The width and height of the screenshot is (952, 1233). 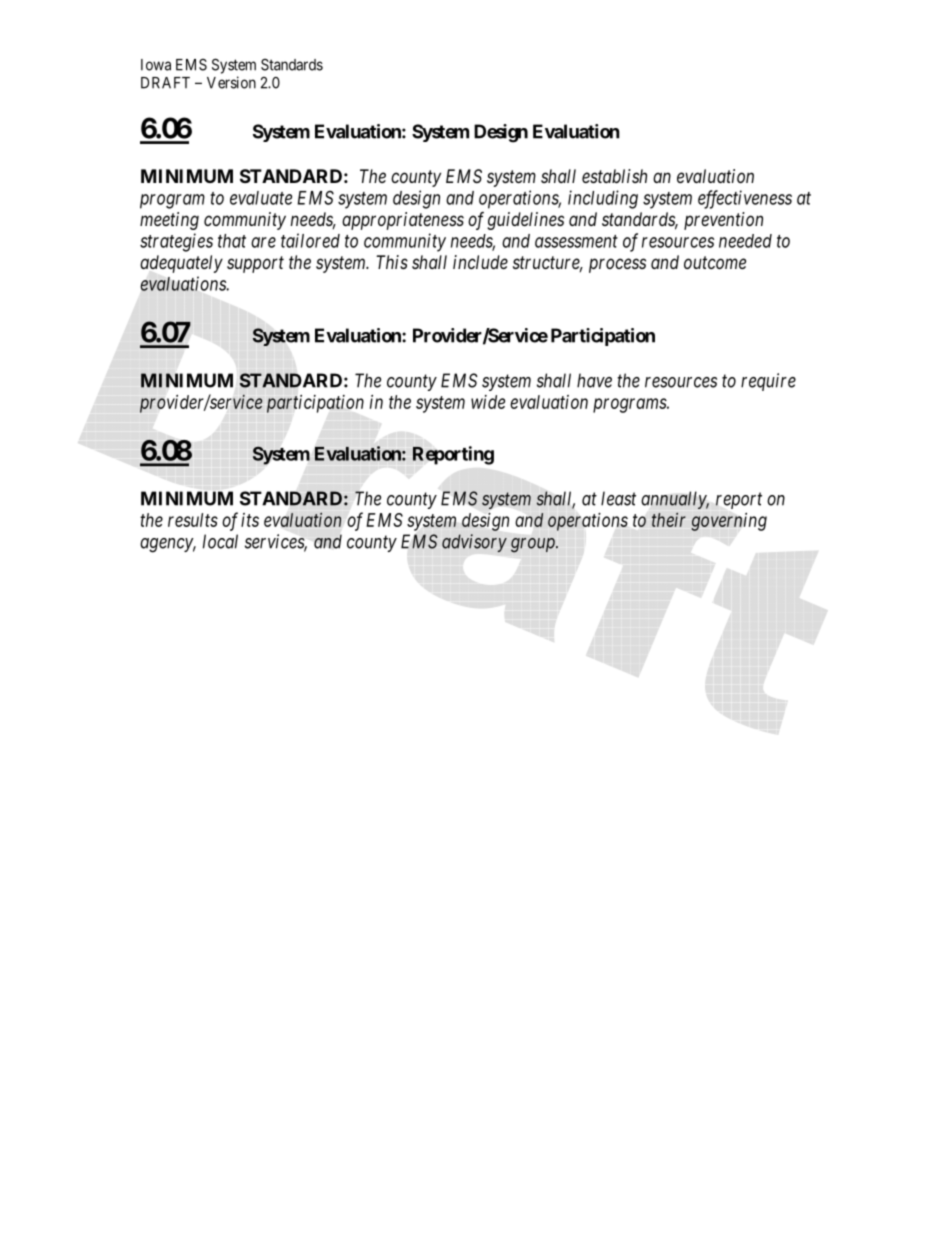 I want to click on require, so click(x=768, y=382).
